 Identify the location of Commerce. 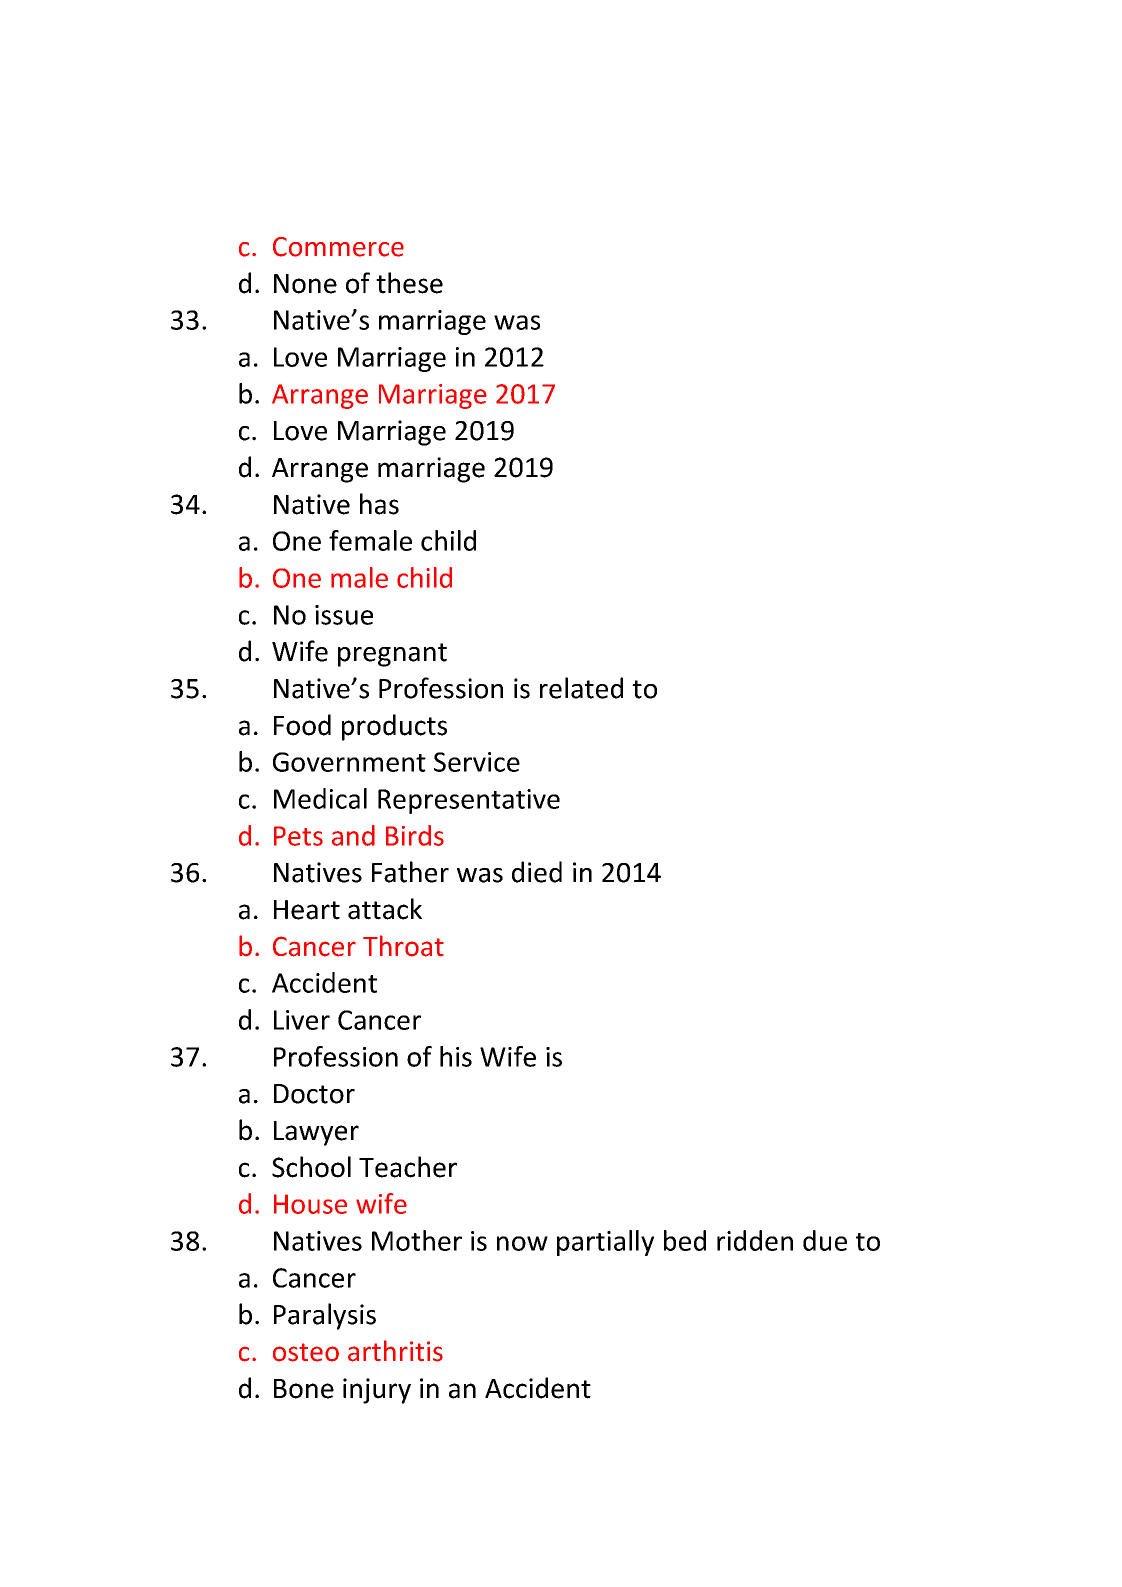
(338, 247).
